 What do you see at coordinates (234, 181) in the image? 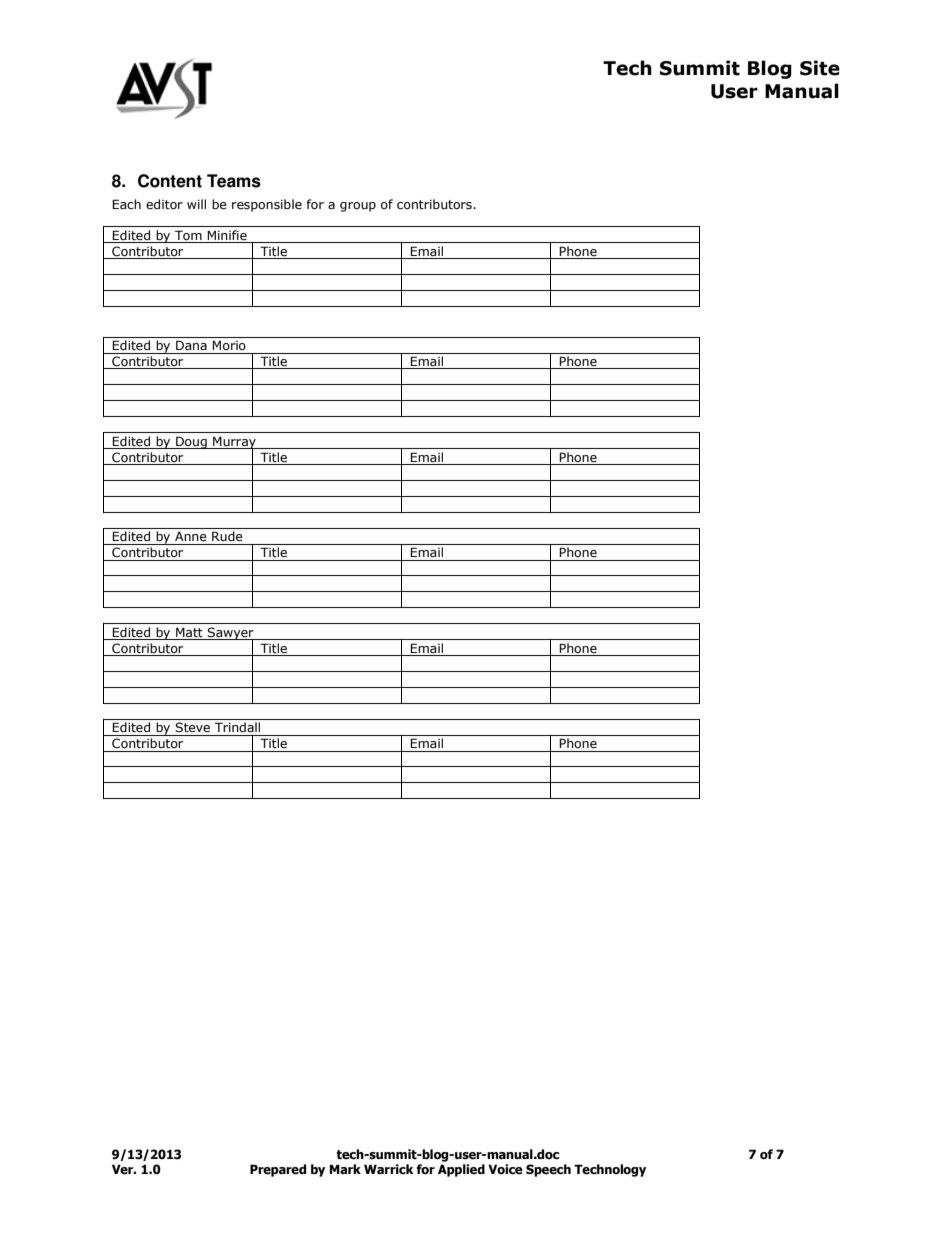
I see `Teams` at bounding box center [234, 181].
